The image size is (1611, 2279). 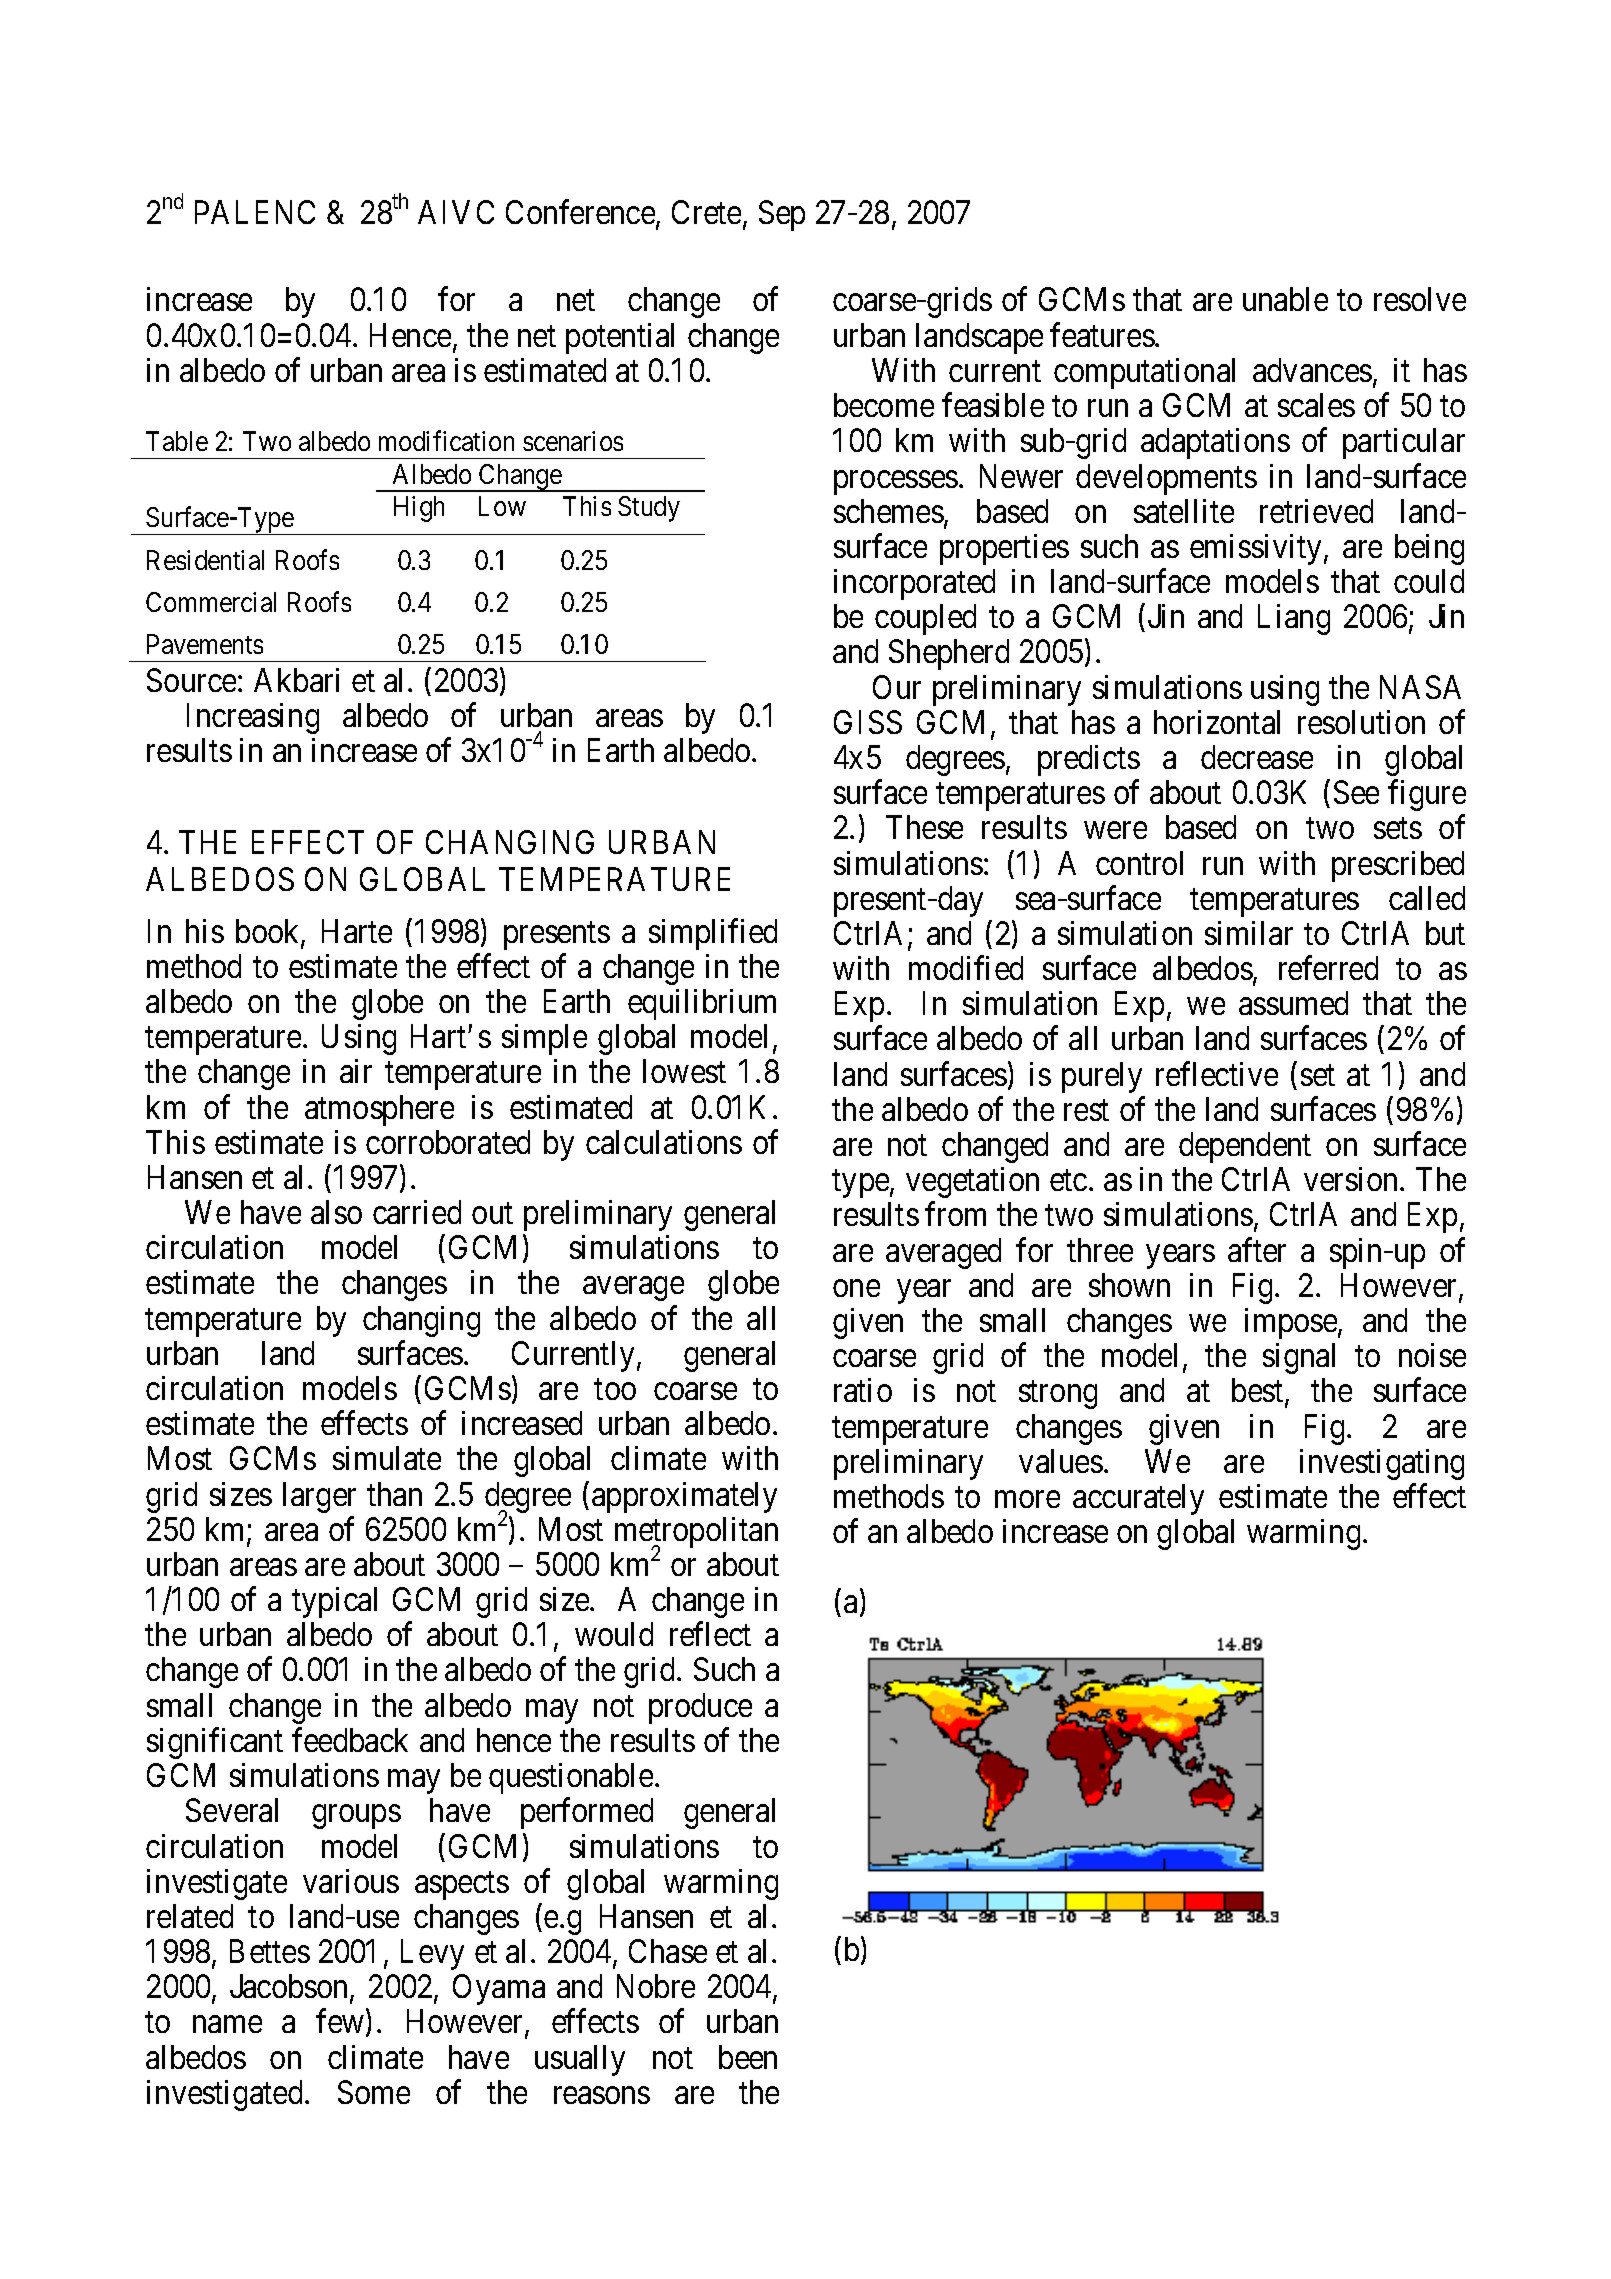 I want to click on few, so click(x=340, y=2021).
